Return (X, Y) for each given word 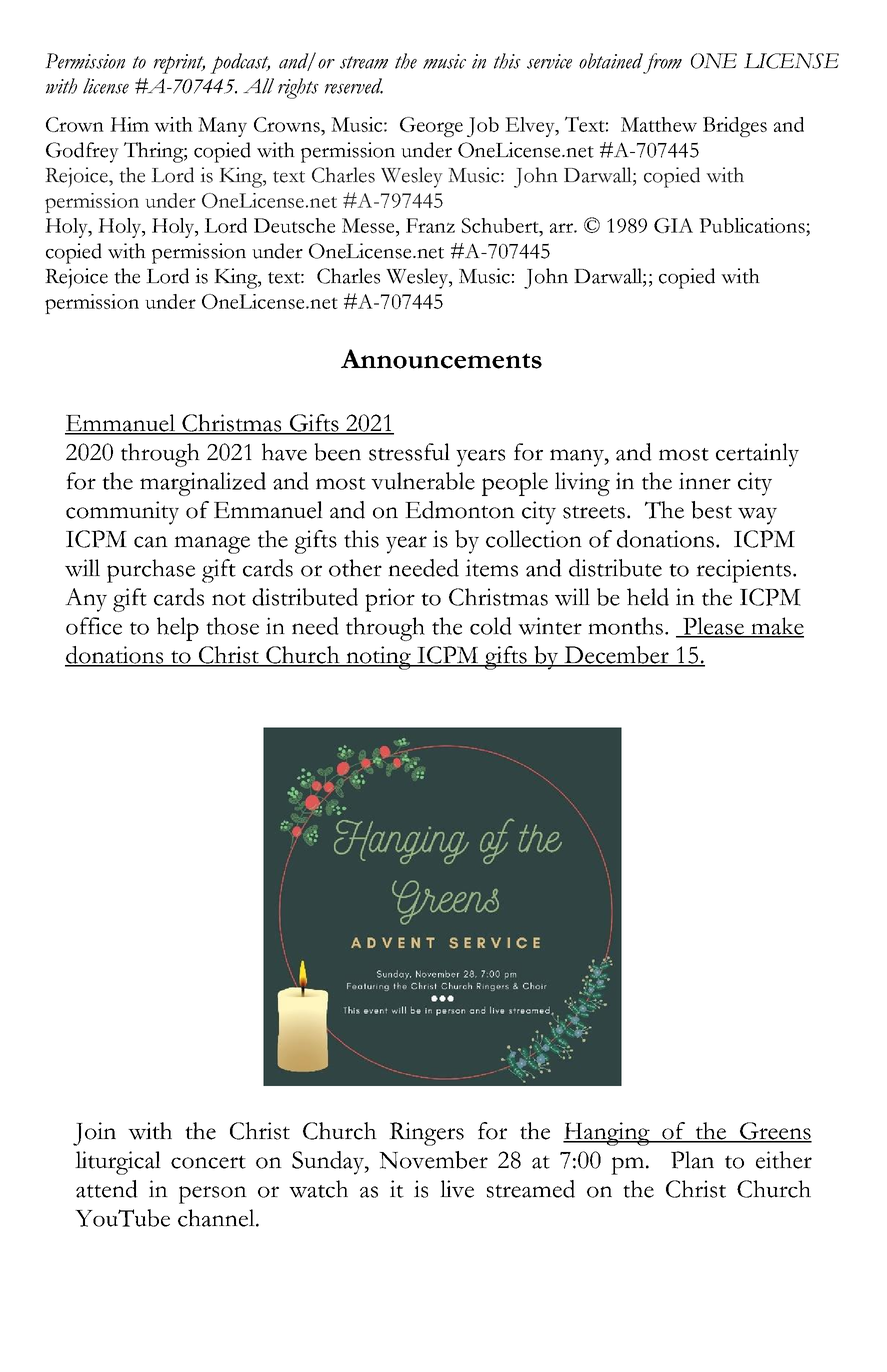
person (213, 1195)
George (431, 127)
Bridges (735, 127)
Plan (692, 1160)
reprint (179, 64)
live (457, 1189)
